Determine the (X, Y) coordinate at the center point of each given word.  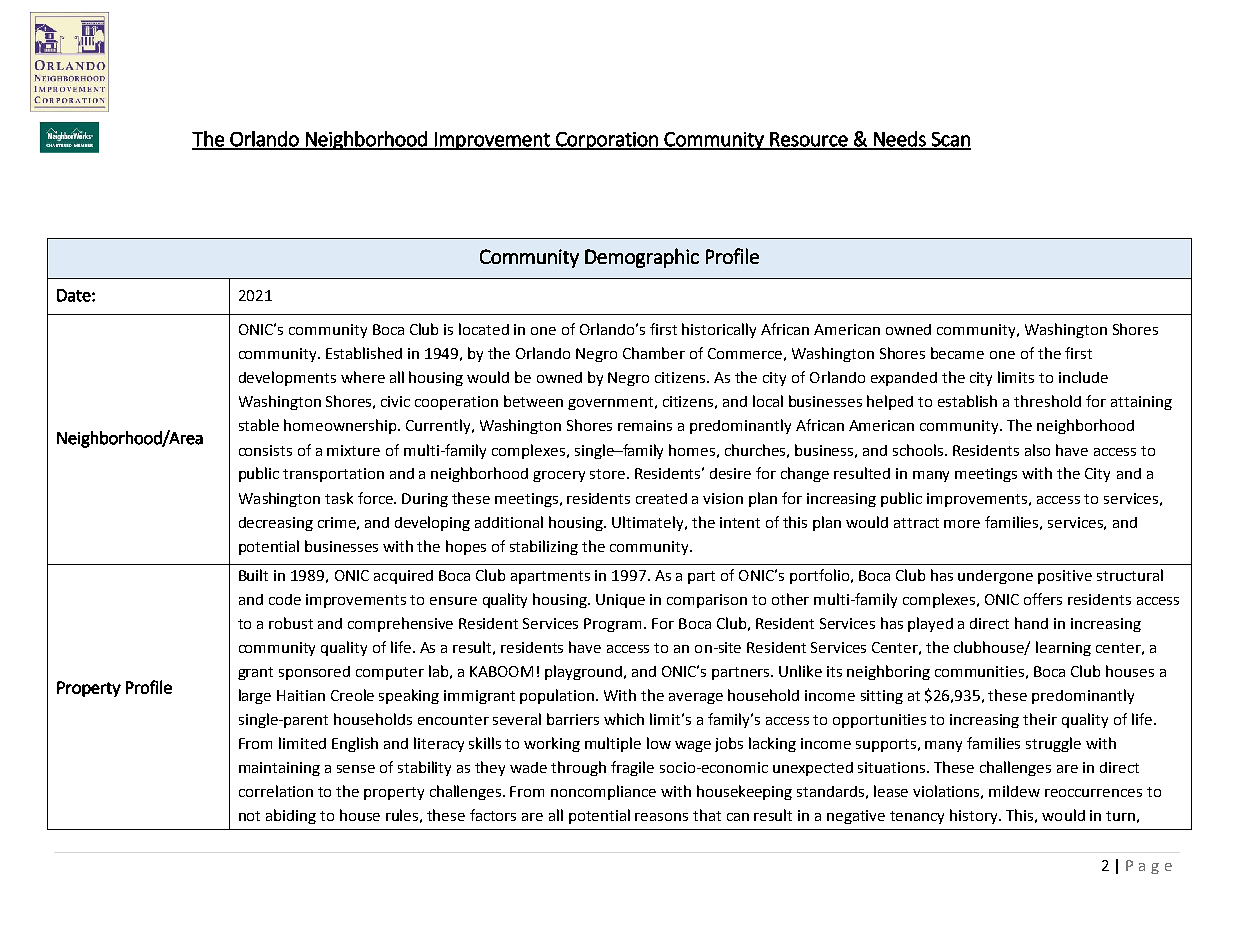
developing (432, 523)
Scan (950, 140)
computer (390, 673)
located (484, 329)
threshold (1047, 401)
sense (356, 769)
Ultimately (649, 523)
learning (1063, 648)
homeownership (342, 426)
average (696, 698)
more (962, 524)
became (957, 353)
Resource (809, 140)
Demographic (642, 258)
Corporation (607, 141)
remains (645, 425)
